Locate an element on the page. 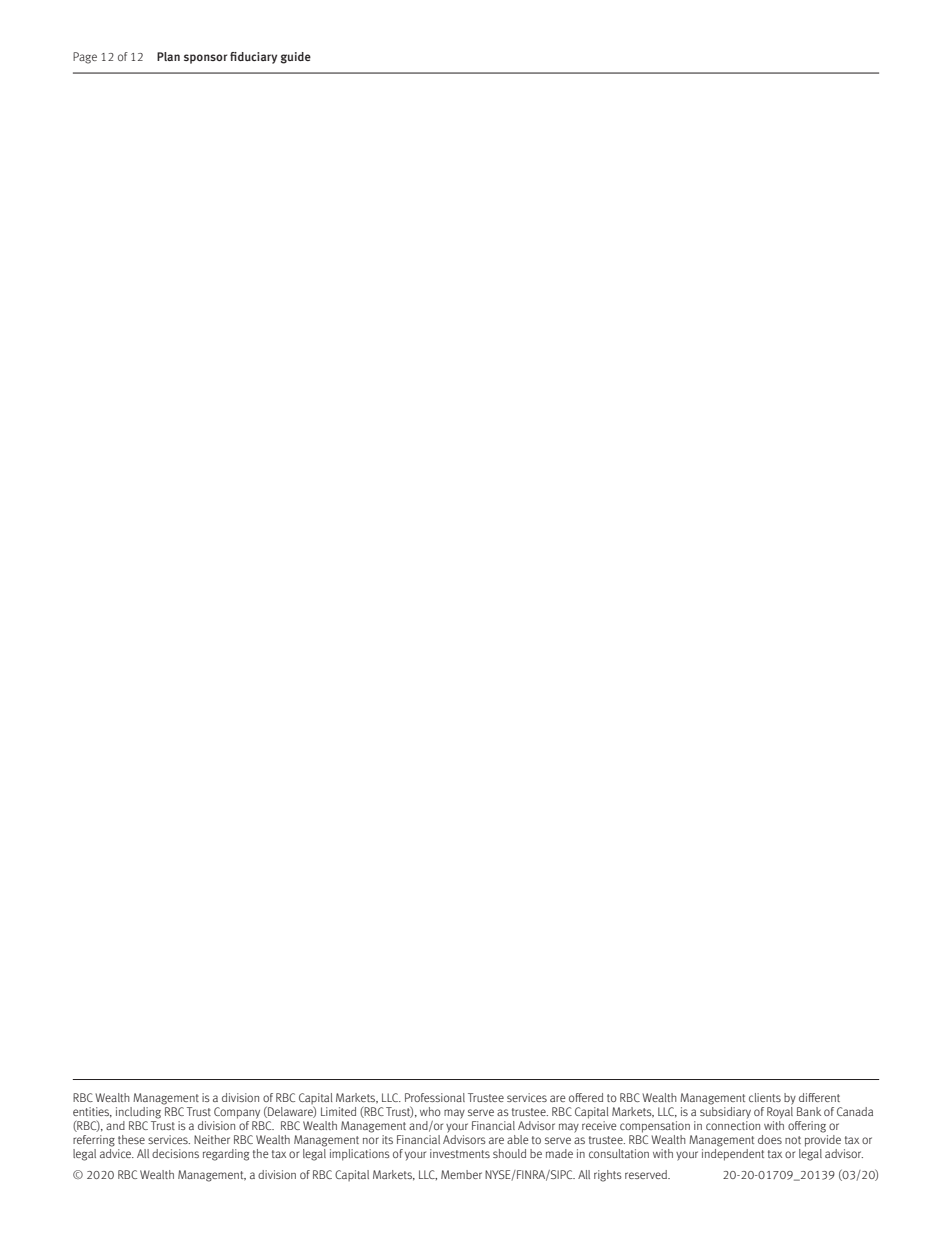 The width and height of the image is (952, 1233). Royal is located at coordinates (780, 1111).
